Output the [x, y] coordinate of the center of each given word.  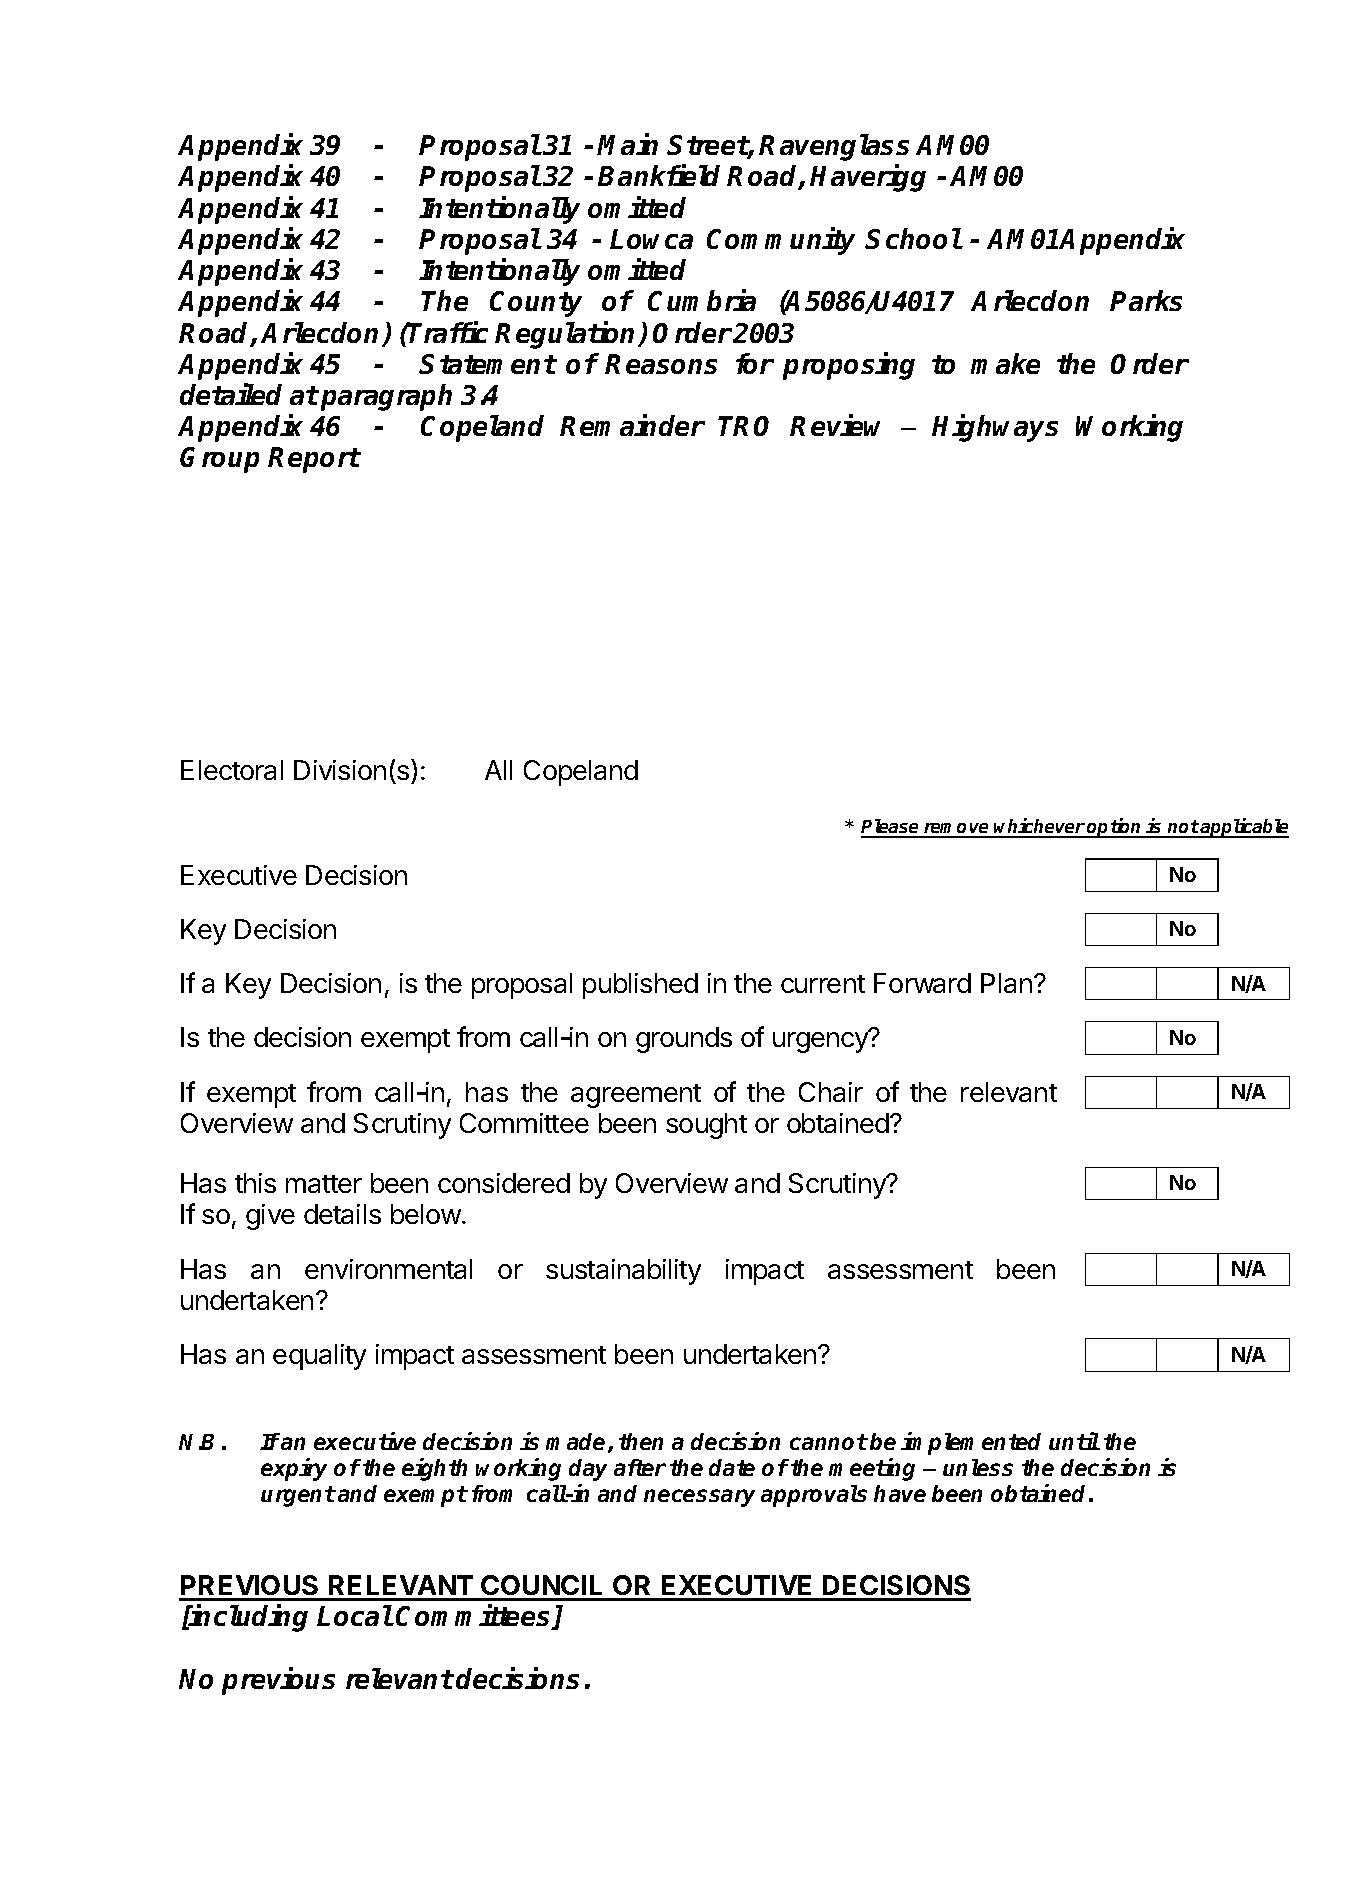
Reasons [661, 364]
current [823, 984]
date [732, 1467]
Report [314, 460]
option [1115, 828]
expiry [294, 1469]
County [536, 304]
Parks [1146, 300]
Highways [995, 428]
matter [324, 1184]
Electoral [232, 770]
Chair [831, 1092]
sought [706, 1126]
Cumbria [702, 300]
